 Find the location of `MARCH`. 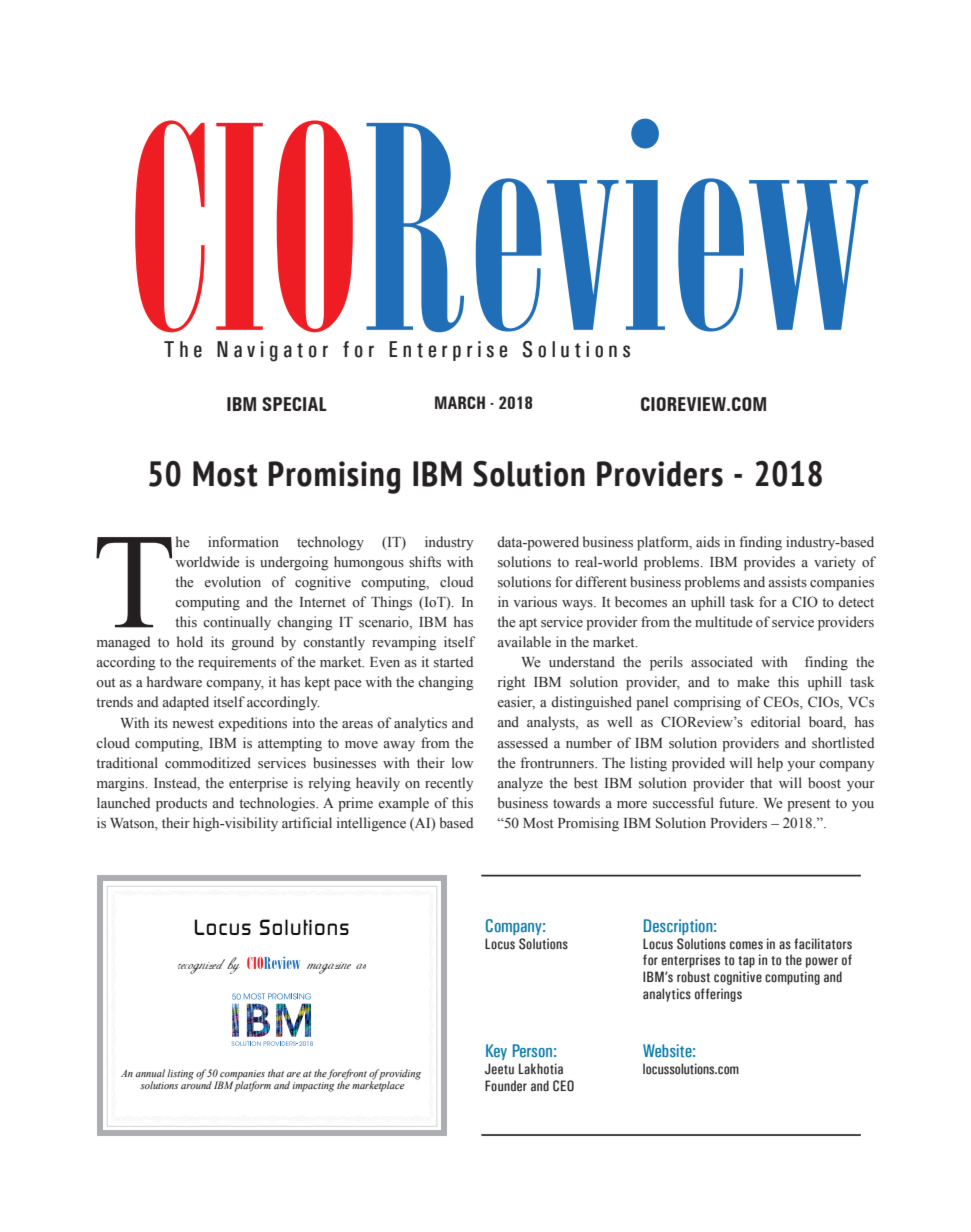

MARCH is located at coordinates (460, 402).
